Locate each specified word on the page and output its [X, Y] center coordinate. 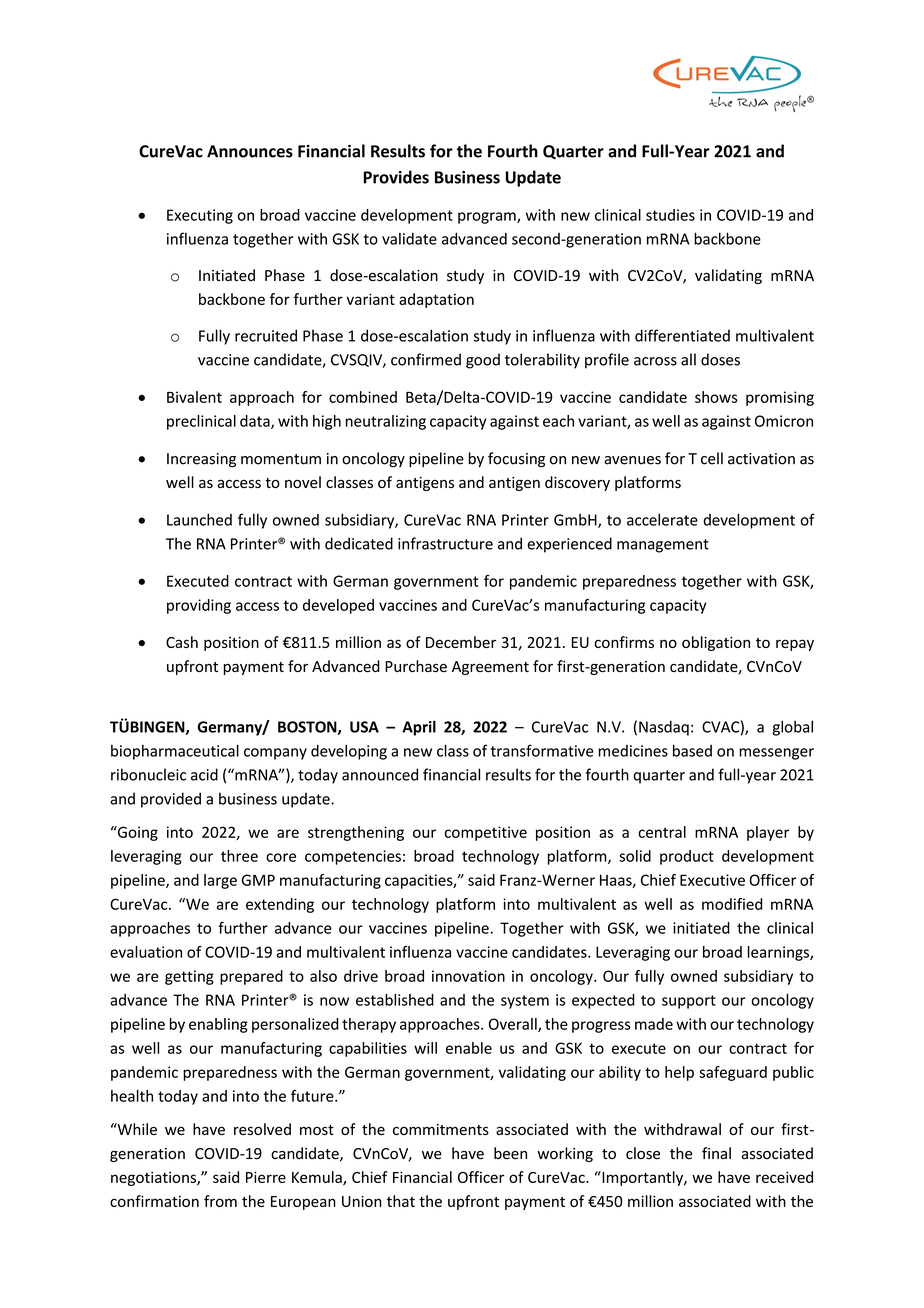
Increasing [201, 460]
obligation [716, 643]
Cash [182, 642]
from [220, 1201]
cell [712, 458]
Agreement [490, 668]
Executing [200, 216]
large [220, 881]
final [716, 1153]
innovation [468, 976]
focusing [516, 460]
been [510, 1153]
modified [732, 904]
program [488, 218]
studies [670, 215]
